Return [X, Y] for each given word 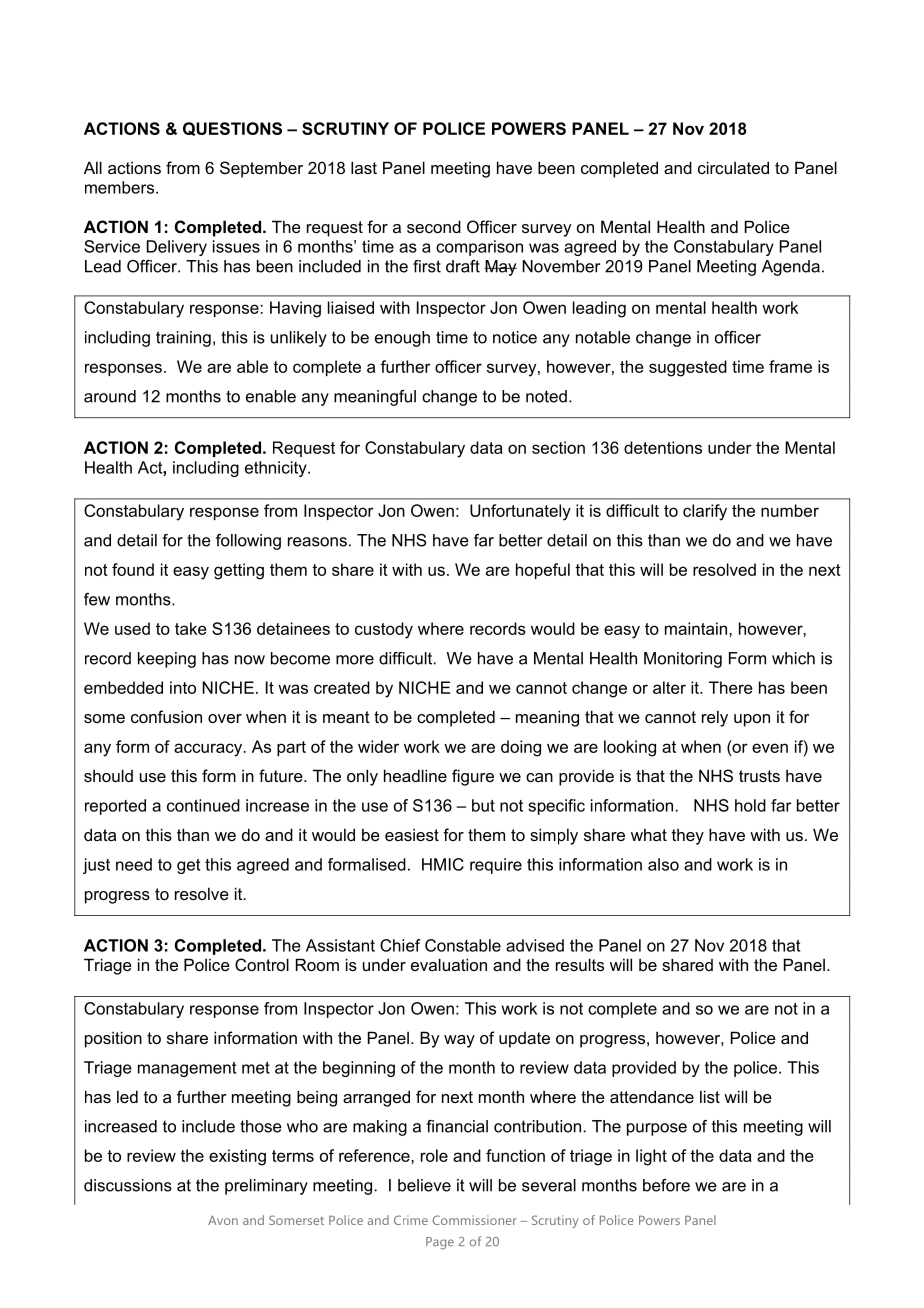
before [666, 1185]
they [688, 836]
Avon [223, 1220]
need [134, 864]
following [248, 542]
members [121, 187]
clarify [705, 512]
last [364, 167]
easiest [412, 834]
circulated [733, 167]
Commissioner [475, 1220]
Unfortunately [520, 512]
